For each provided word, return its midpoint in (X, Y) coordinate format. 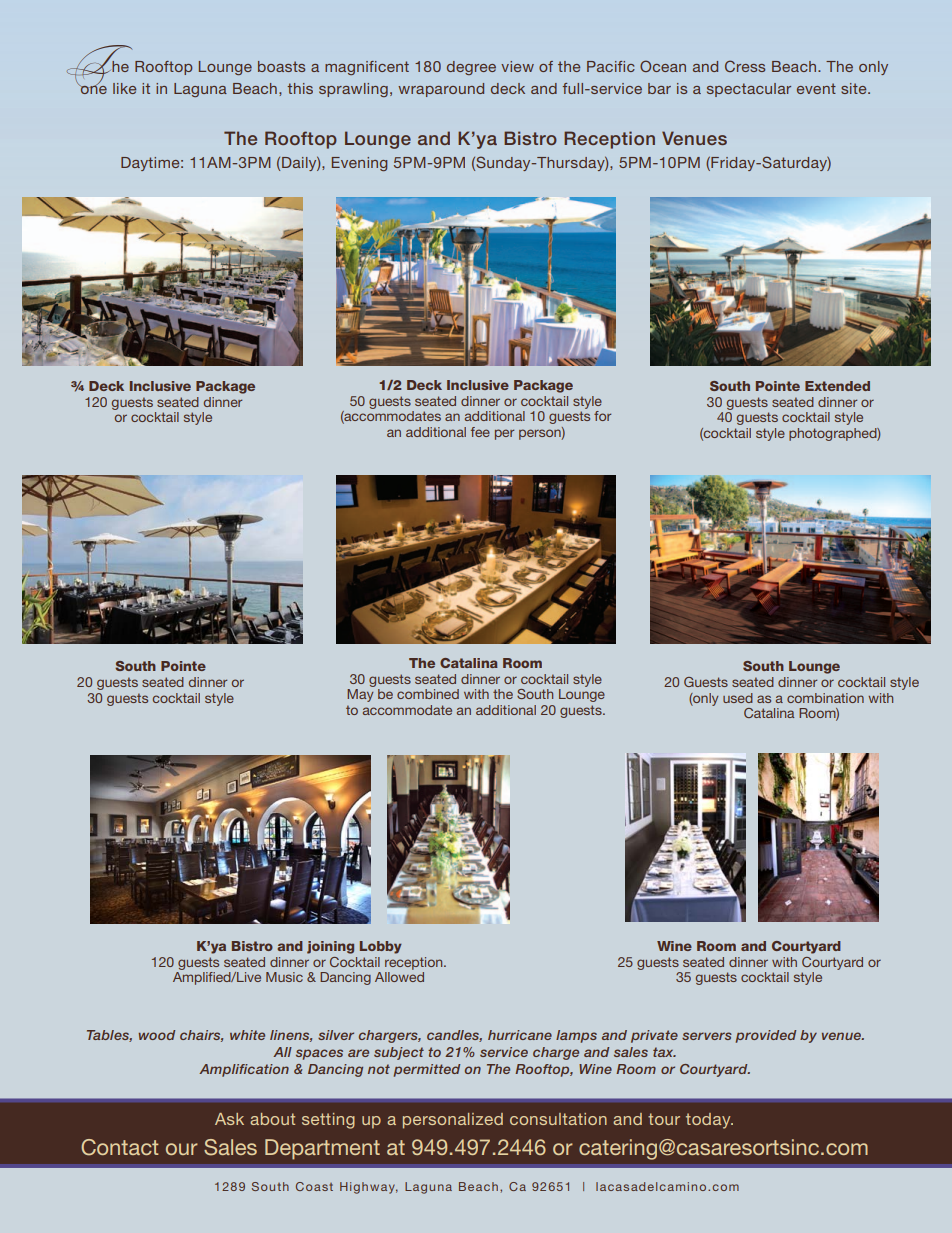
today (709, 1121)
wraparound (441, 90)
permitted (427, 1070)
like (124, 88)
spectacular (749, 90)
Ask (229, 1119)
